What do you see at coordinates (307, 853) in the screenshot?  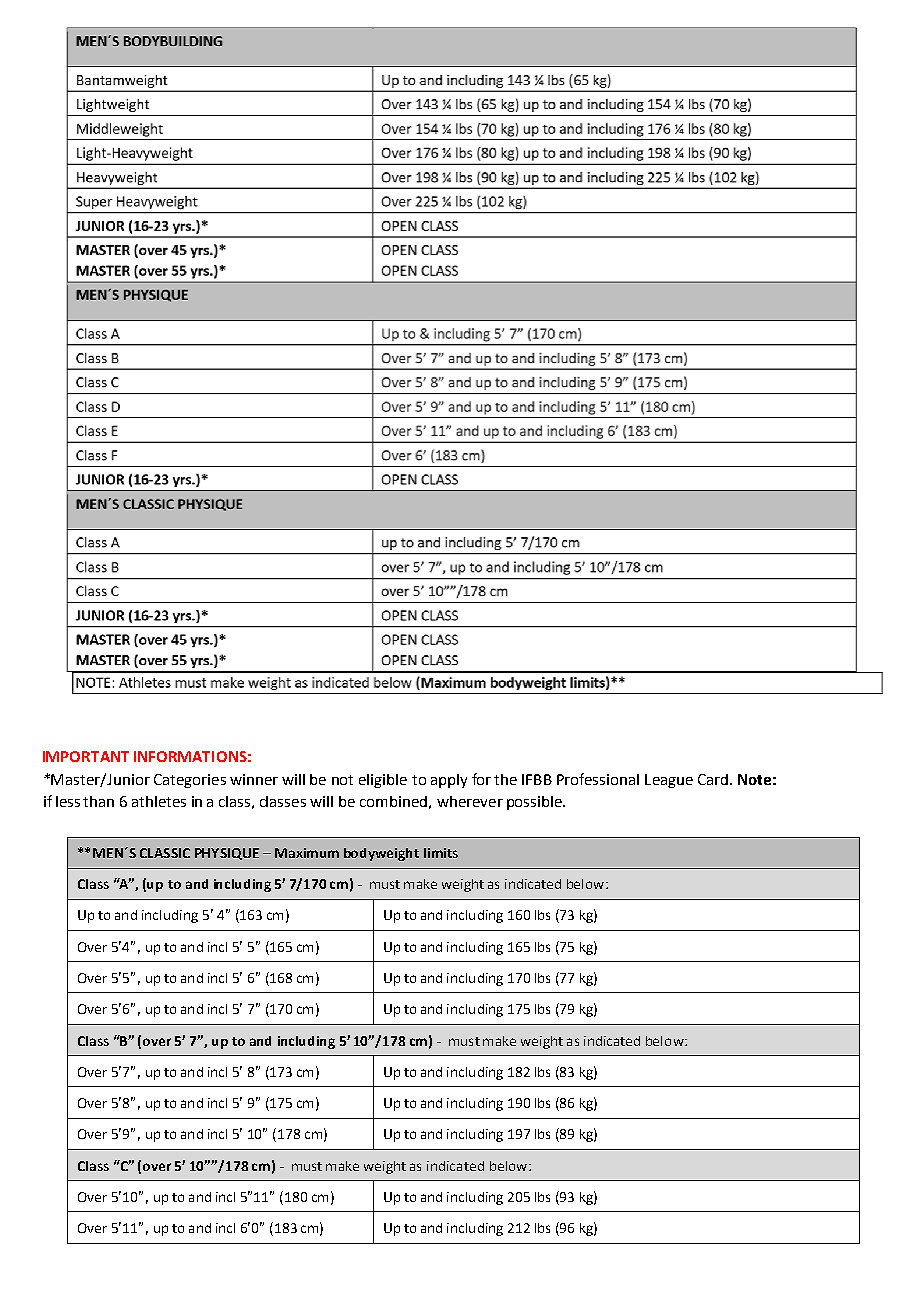 I see `Maximum` at bounding box center [307, 853].
